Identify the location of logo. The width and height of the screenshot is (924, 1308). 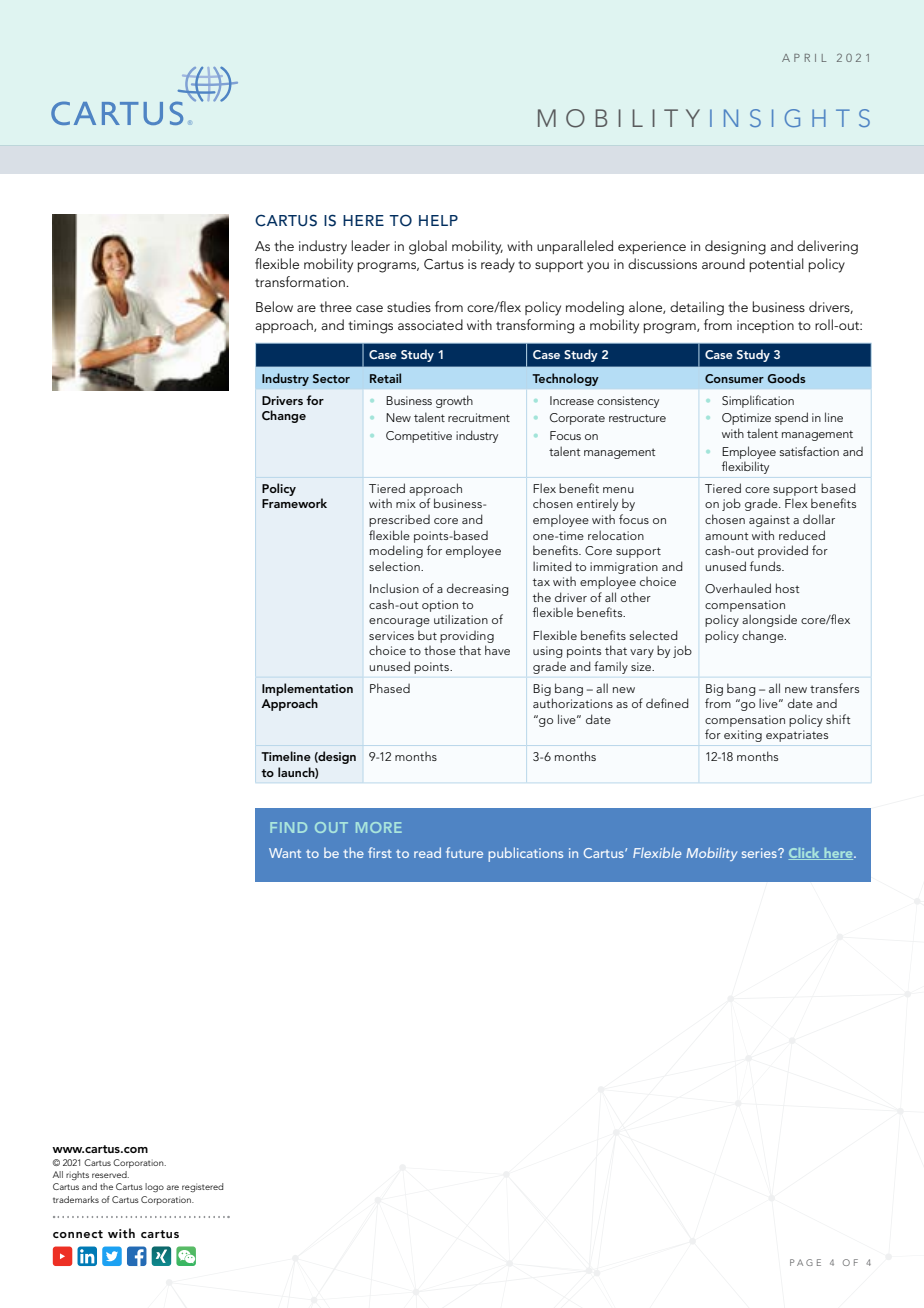
(154, 1188).
